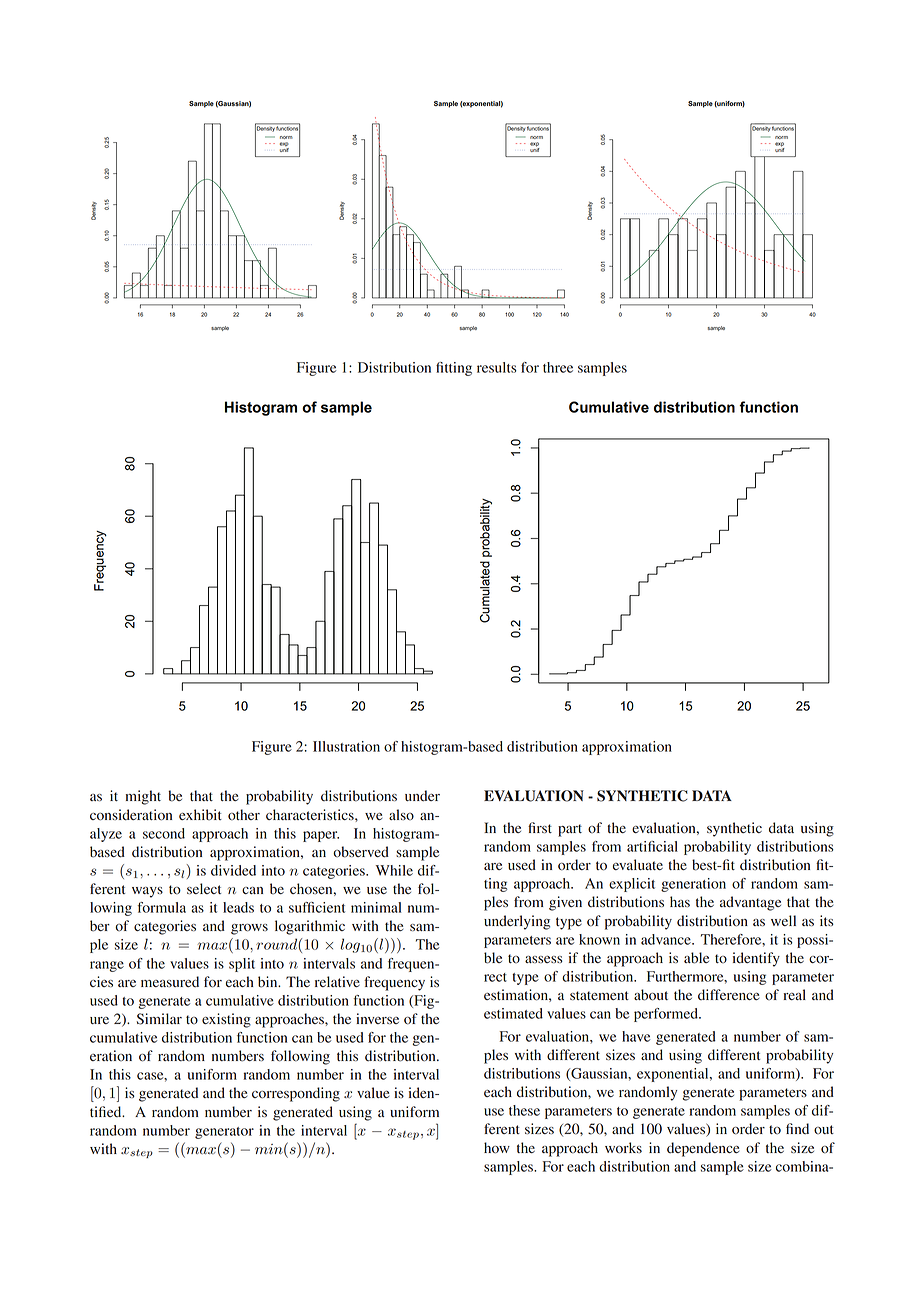 The width and height of the image is (924, 1308). What do you see at coordinates (401, 814) in the image?
I see `also` at bounding box center [401, 814].
